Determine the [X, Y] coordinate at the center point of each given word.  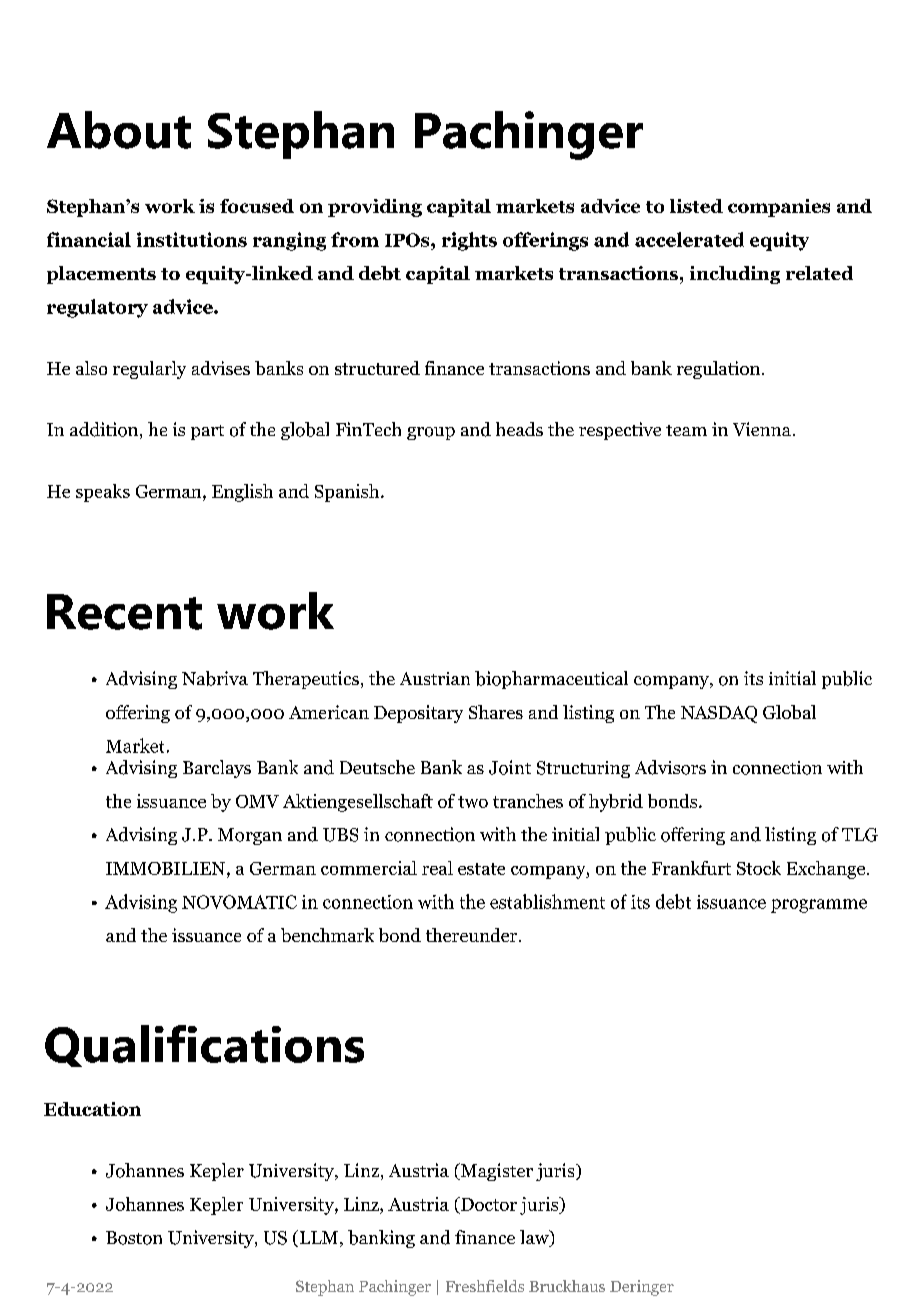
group [431, 433]
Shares [496, 712]
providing [375, 208]
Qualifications [204, 1046]
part [207, 432]
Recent [124, 612]
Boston [134, 1238]
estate [481, 869]
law [535, 1238]
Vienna [762, 429]
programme [819, 906]
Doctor [488, 1204]
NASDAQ [719, 714]
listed [696, 206]
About [119, 130]
